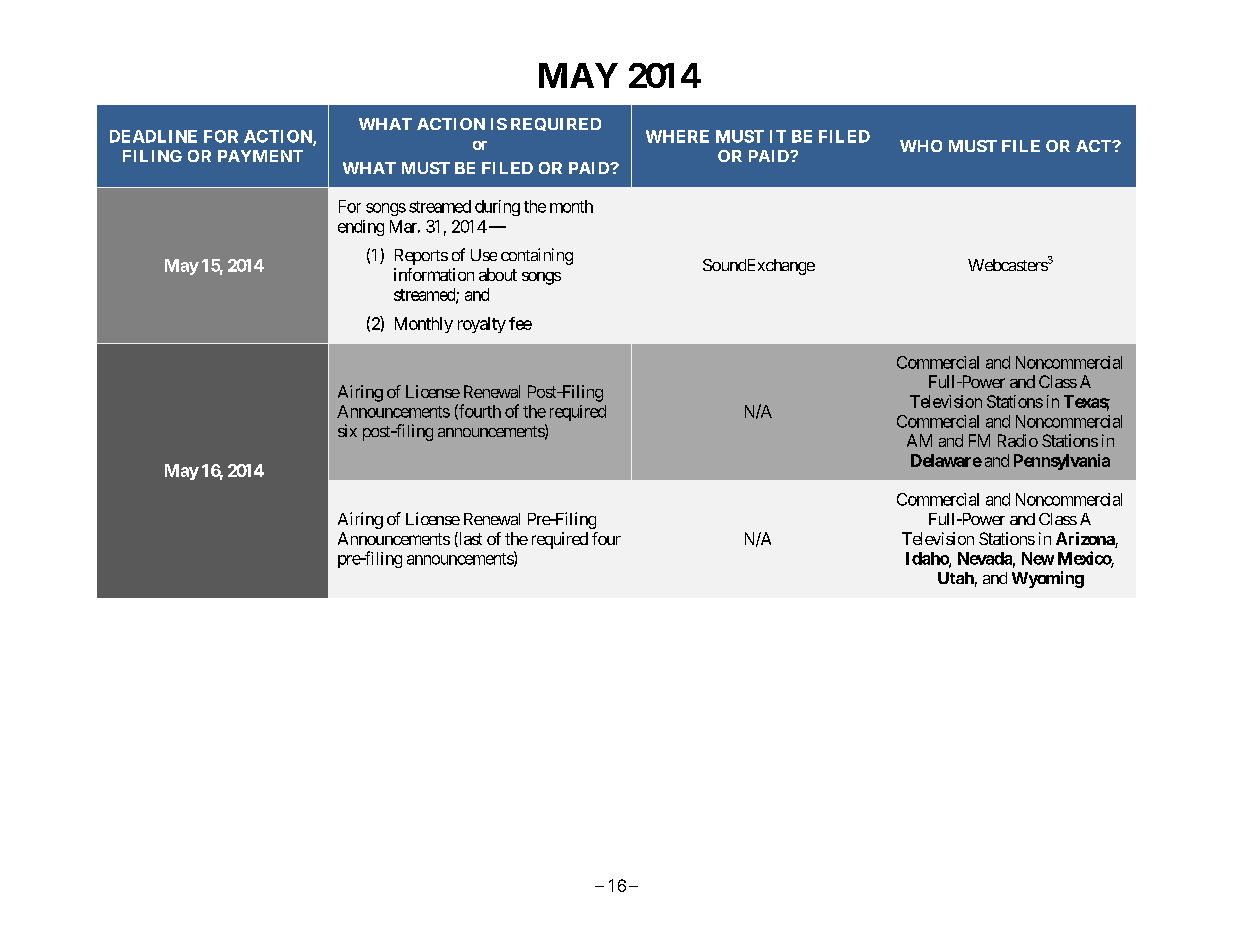  I want to click on PAYMENT, so click(260, 156).
